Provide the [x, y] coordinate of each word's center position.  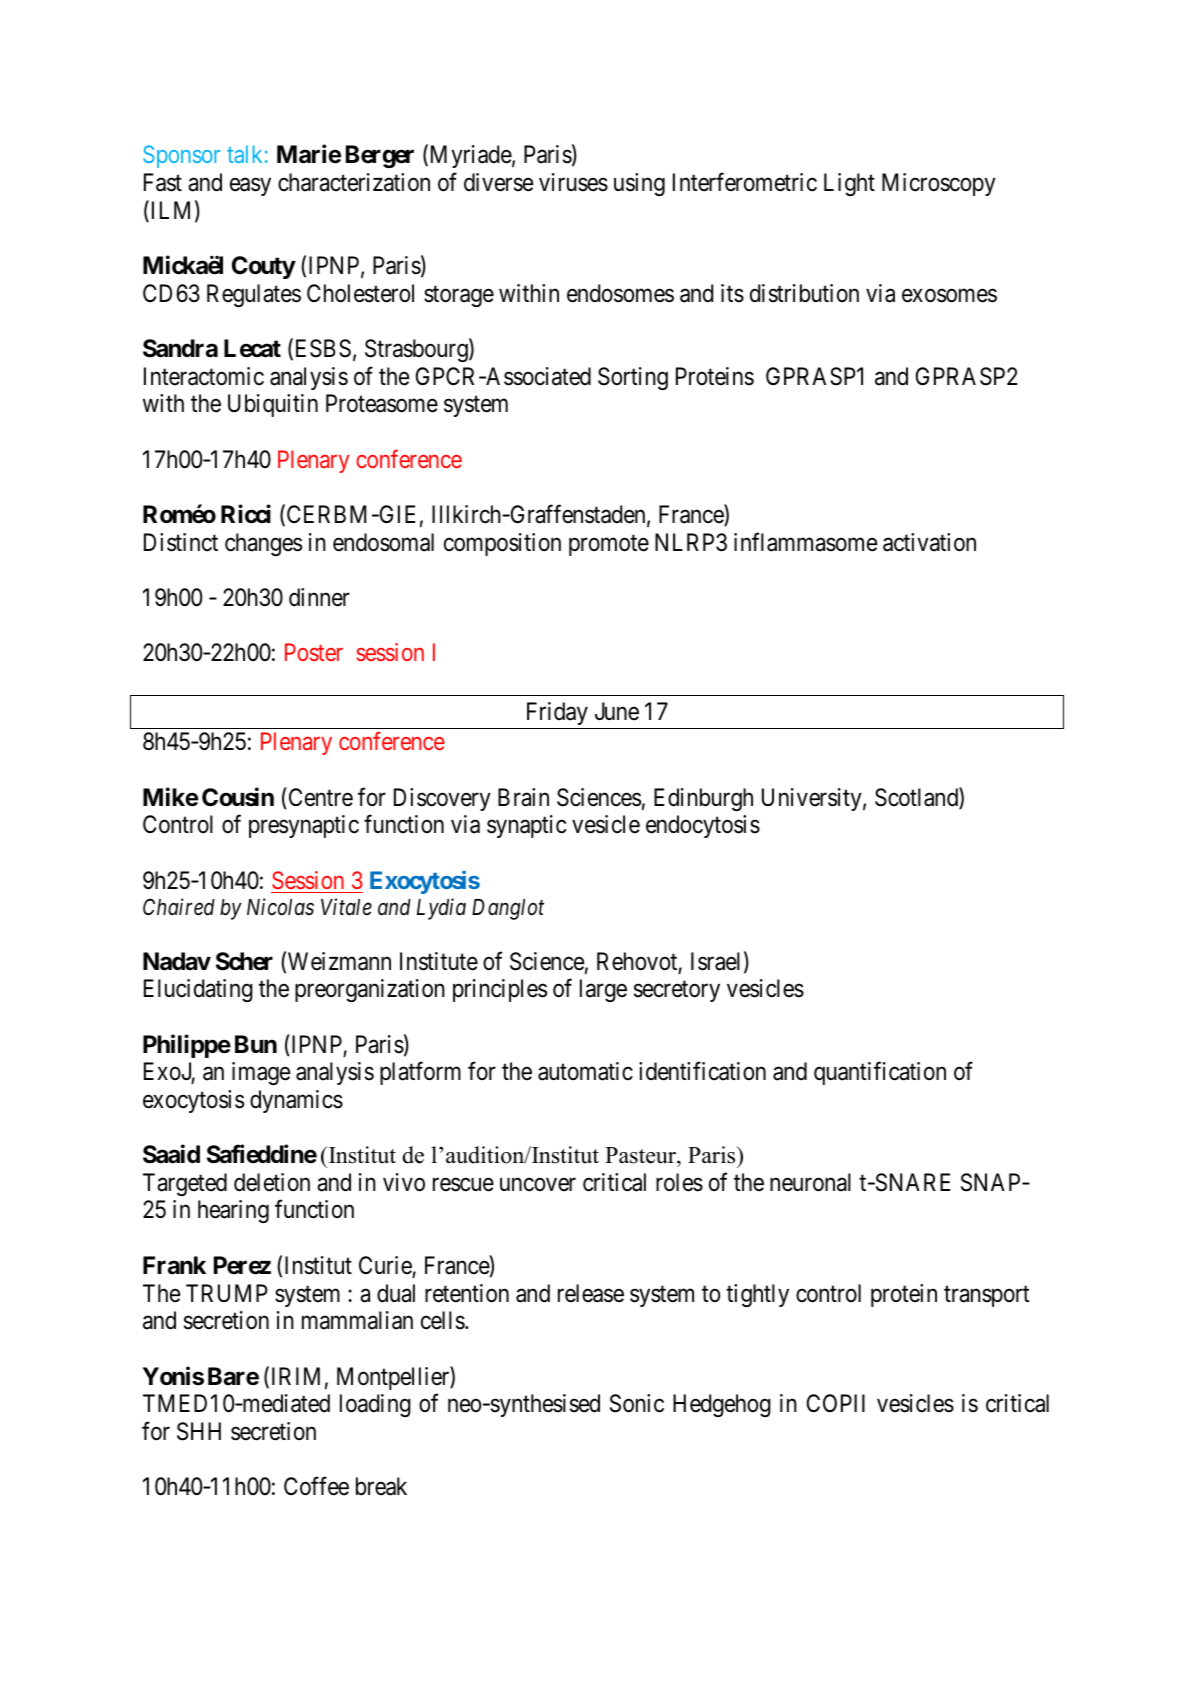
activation [929, 542]
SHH [199, 1431]
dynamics [296, 1101]
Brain [523, 797]
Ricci [246, 514]
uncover [538, 1185]
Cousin [238, 797]
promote [609, 545]
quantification [880, 1073]
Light [849, 184]
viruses [573, 182]
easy [250, 187]
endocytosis [703, 826]
